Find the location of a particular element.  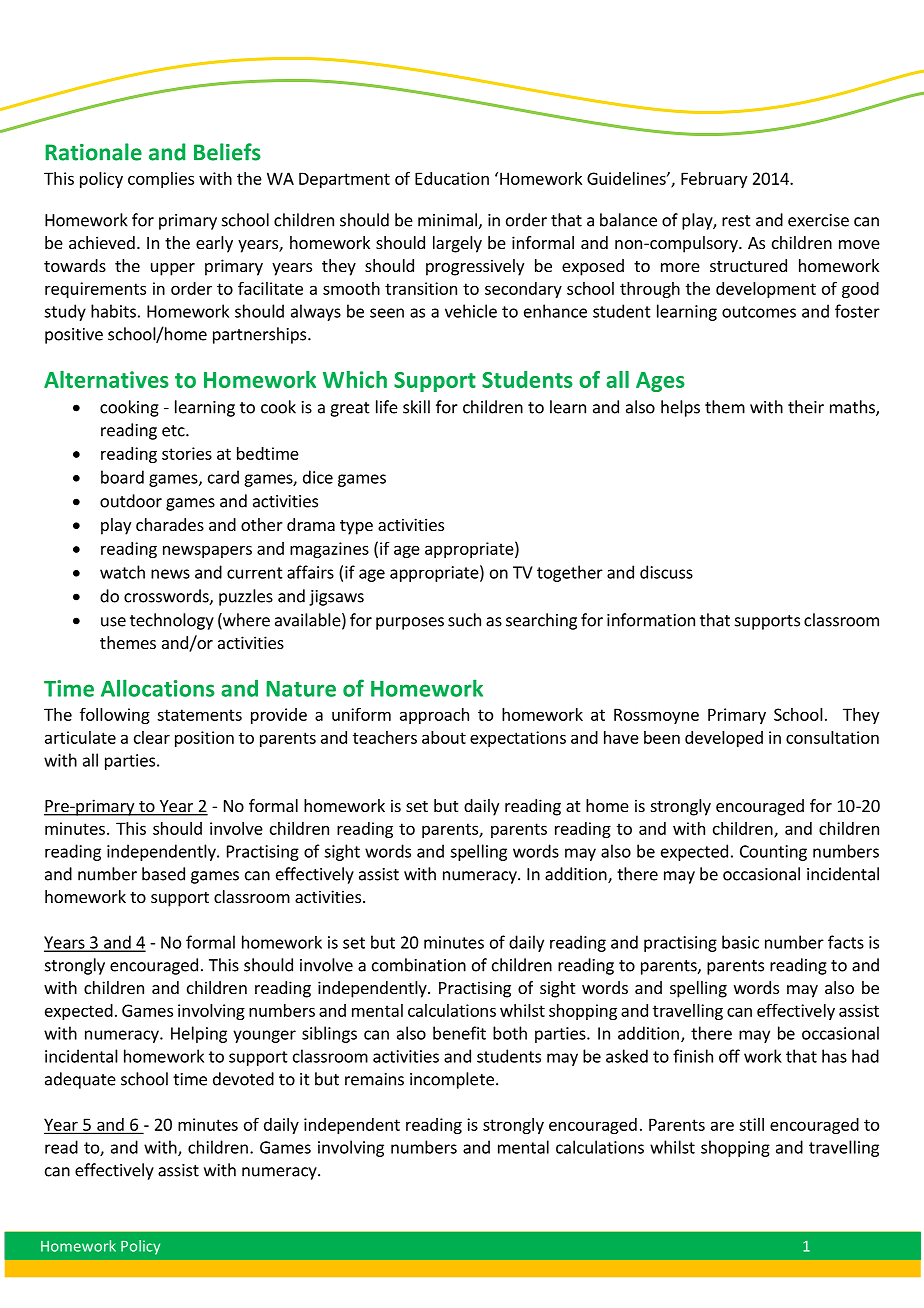

complies is located at coordinates (161, 180).
